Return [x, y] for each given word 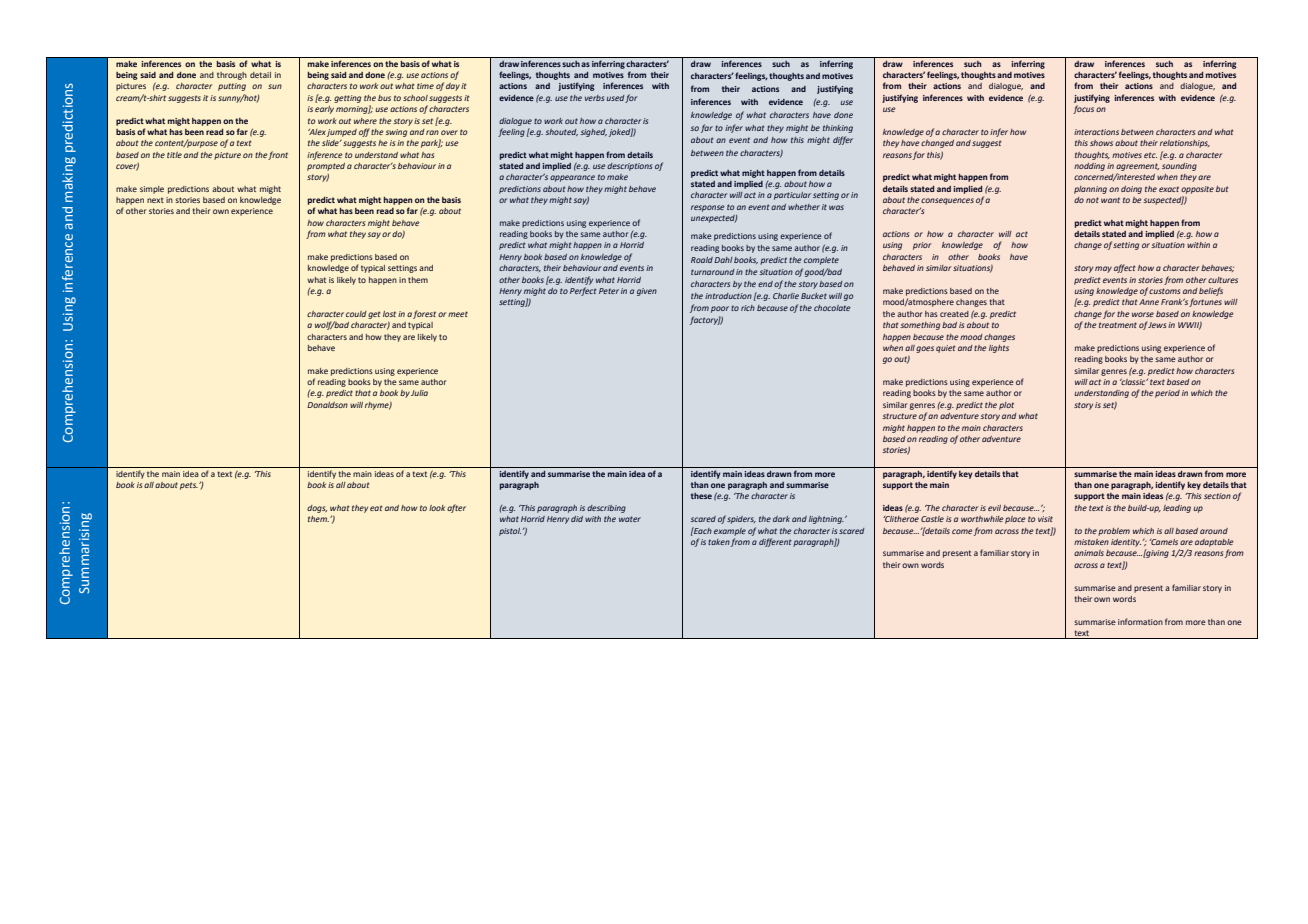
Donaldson [327, 405]
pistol [511, 532]
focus [1083, 109]
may [1103, 269]
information [1140, 621]
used [616, 98]
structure [899, 416]
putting [232, 87]
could [356, 314]
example [730, 532]
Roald [702, 260]
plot [1006, 406]
